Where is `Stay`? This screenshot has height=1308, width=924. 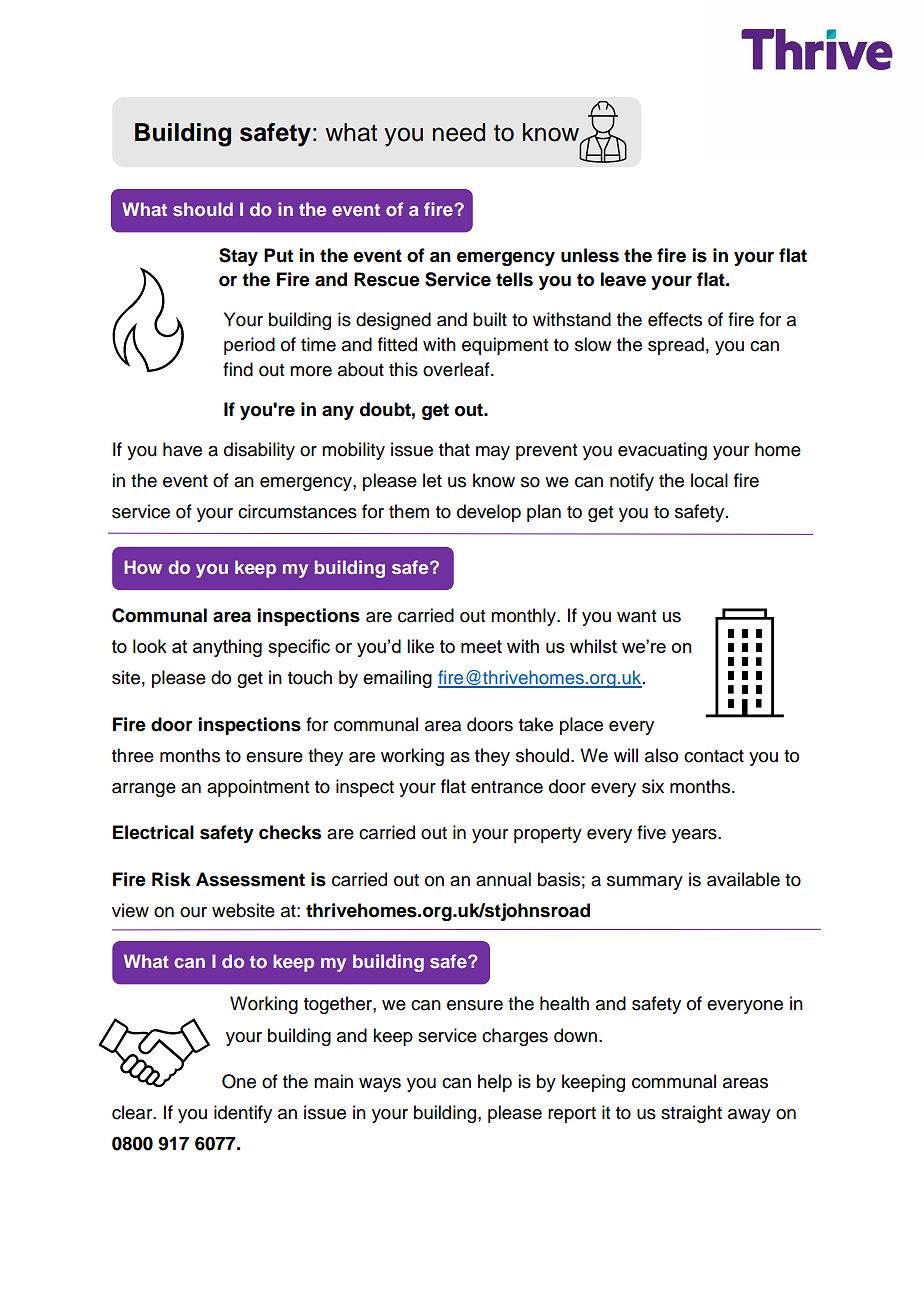 Stay is located at coordinates (238, 257).
